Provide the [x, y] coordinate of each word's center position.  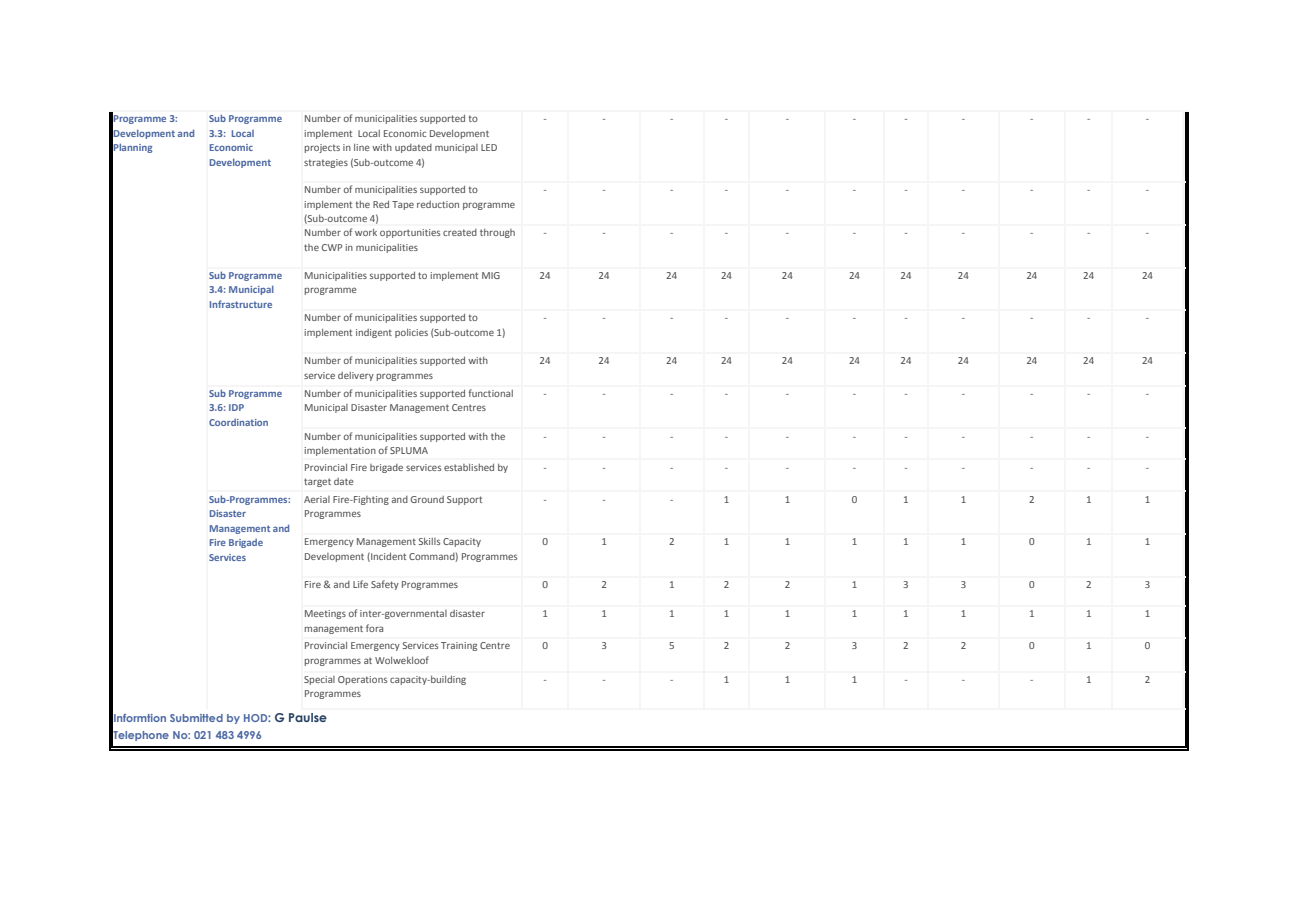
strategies [326, 163]
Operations [362, 680]
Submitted [196, 718]
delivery [356, 376]
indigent [374, 333]
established [469, 467]
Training [459, 646]
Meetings [325, 614]
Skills [429, 541]
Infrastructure [241, 304]
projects [322, 148]
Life [360, 584]
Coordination [238, 422]
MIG [491, 275]
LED [489, 147]
